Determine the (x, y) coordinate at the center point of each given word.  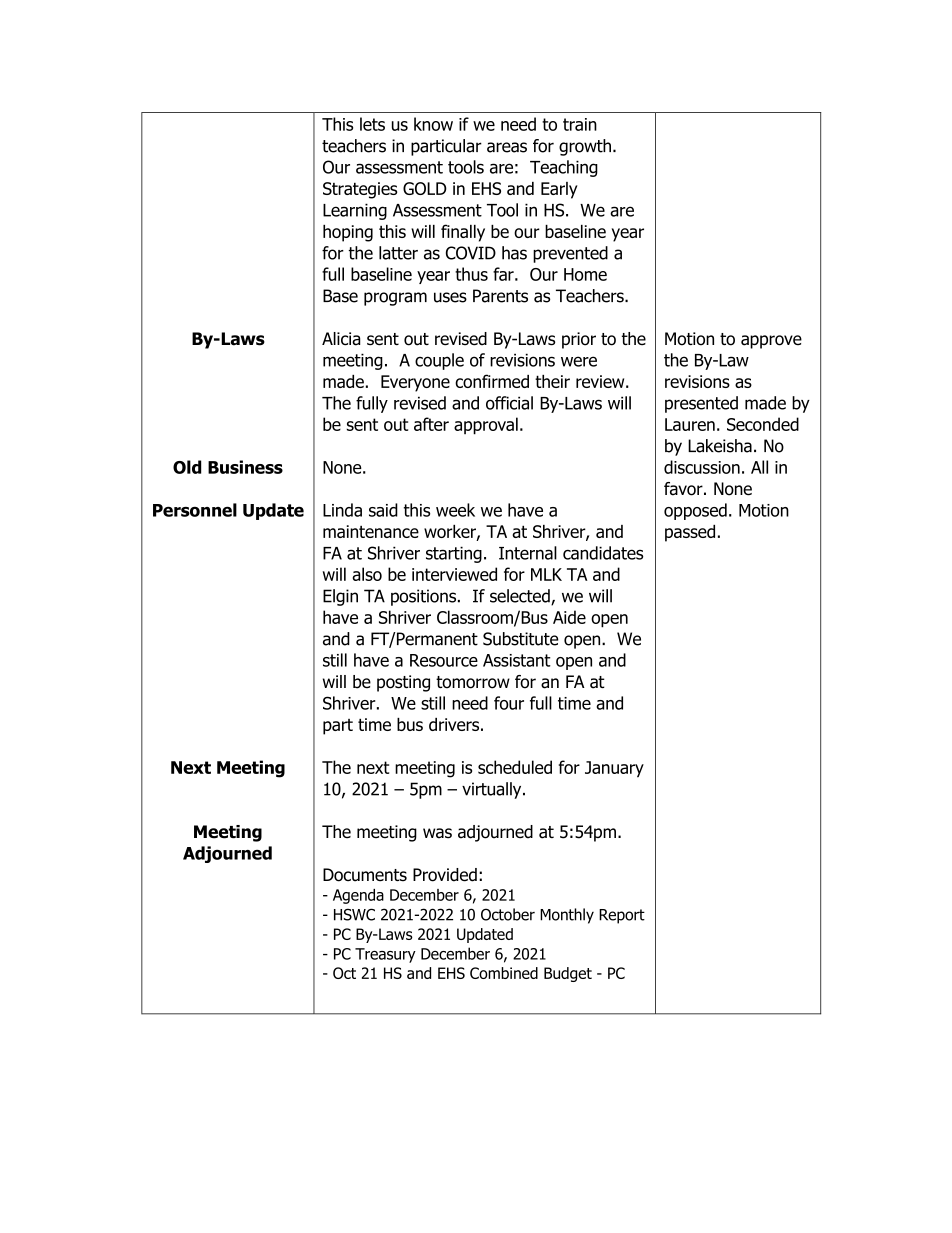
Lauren (690, 424)
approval (486, 426)
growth (586, 147)
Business (245, 467)
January (614, 769)
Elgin (340, 597)
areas (507, 147)
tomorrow (473, 682)
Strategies (360, 190)
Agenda (358, 896)
